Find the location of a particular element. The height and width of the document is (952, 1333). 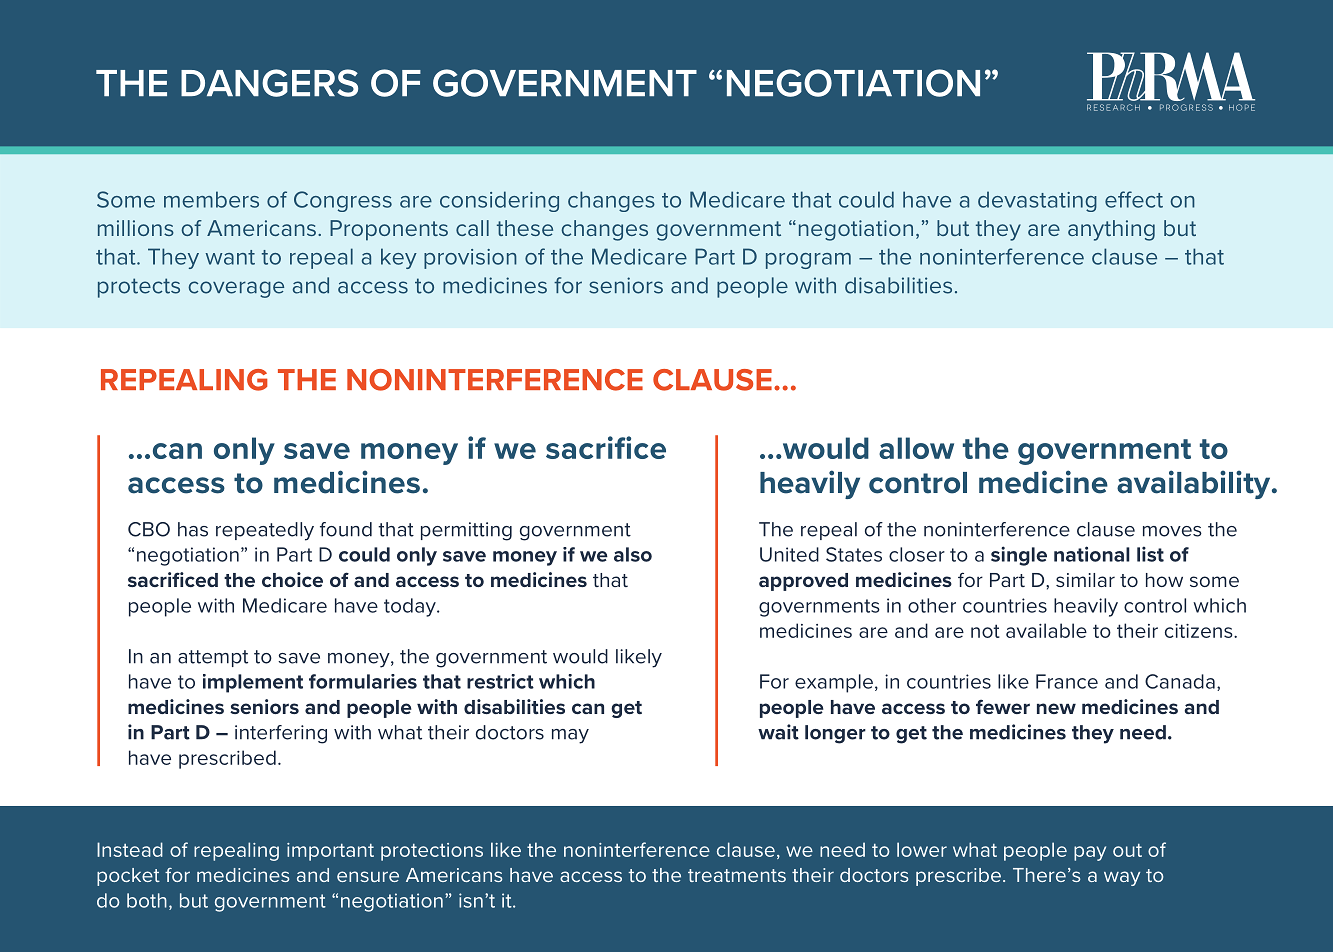

way is located at coordinates (1122, 878).
